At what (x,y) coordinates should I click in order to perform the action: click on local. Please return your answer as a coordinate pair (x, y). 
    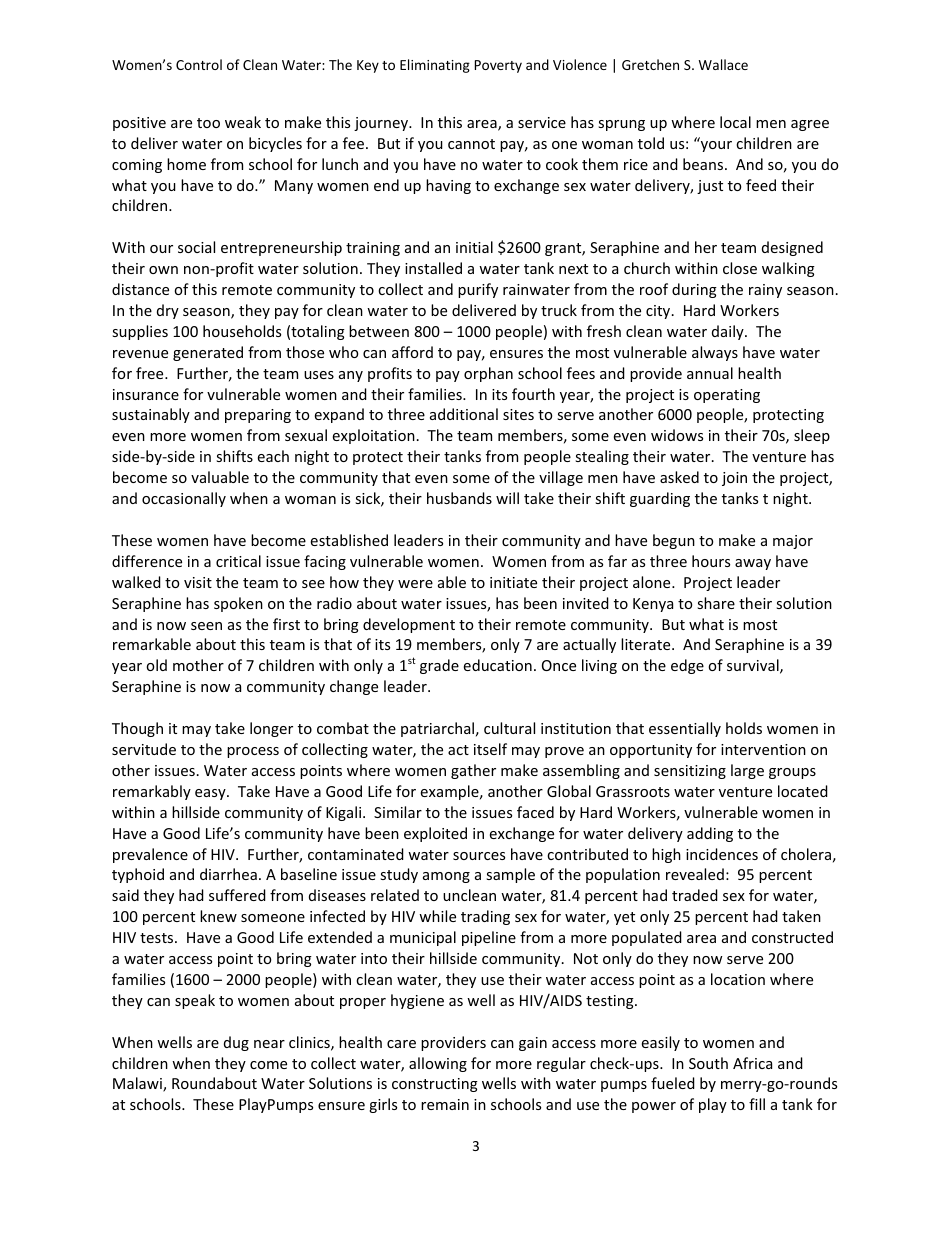
    Looking at the image, I should click on (735, 122).
